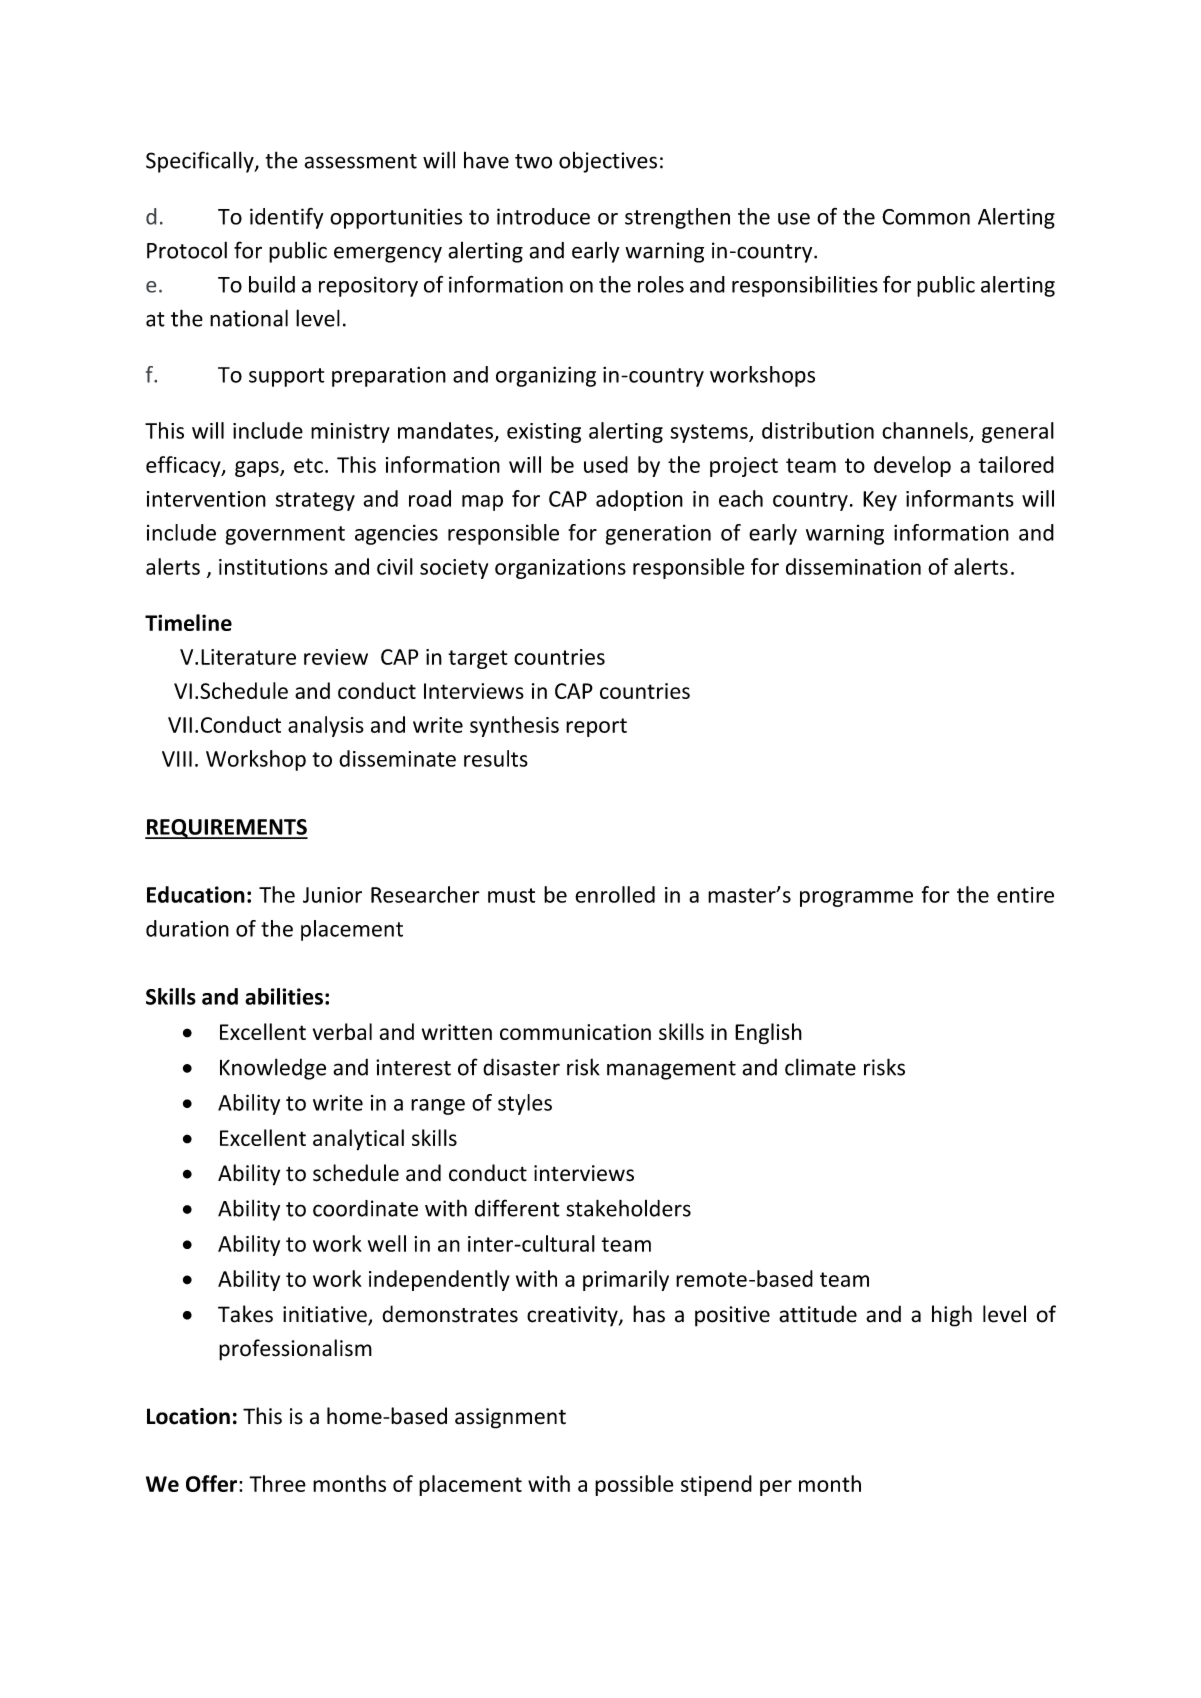  I want to click on adoption, so click(639, 500).
